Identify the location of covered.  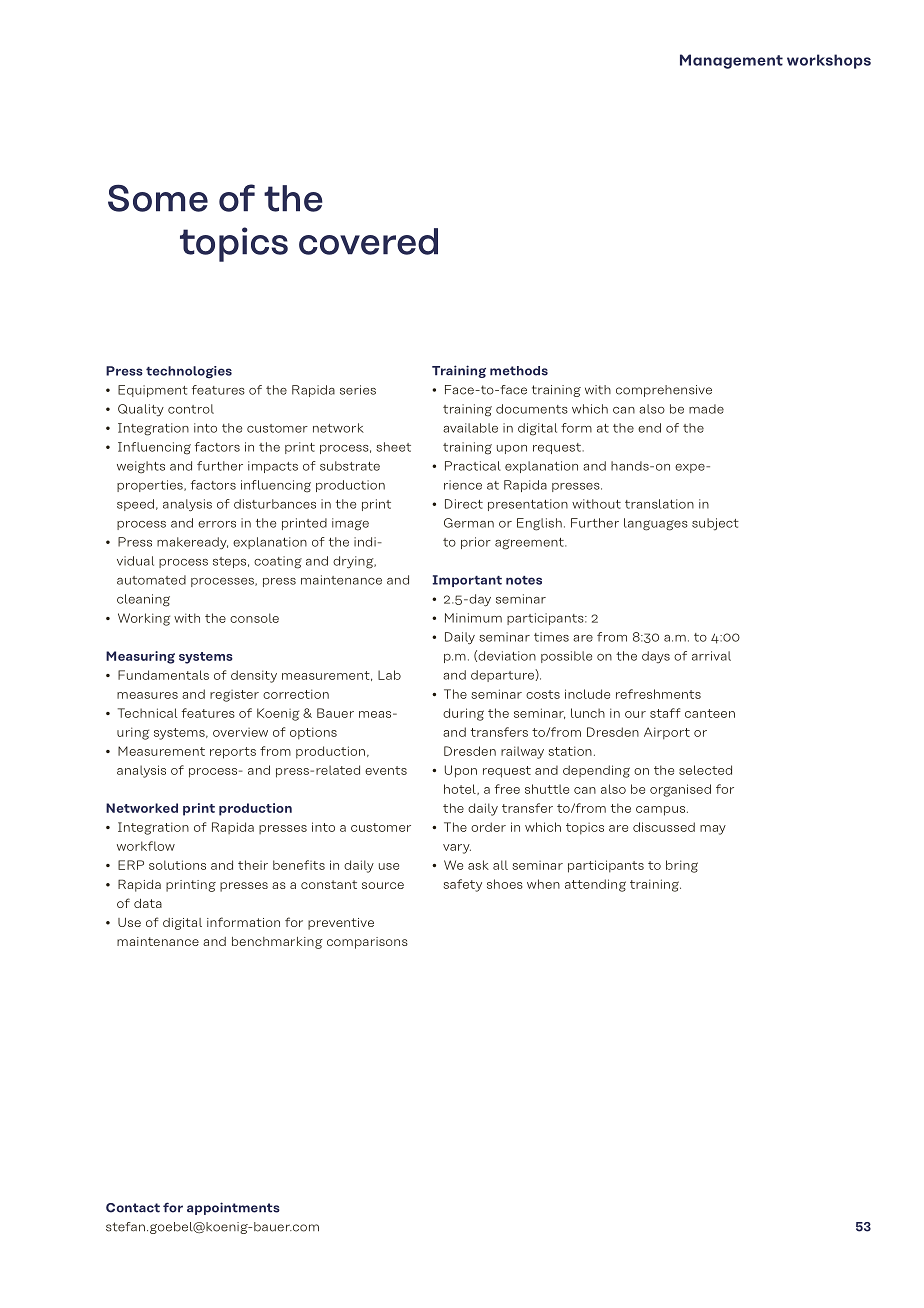
(368, 241).
